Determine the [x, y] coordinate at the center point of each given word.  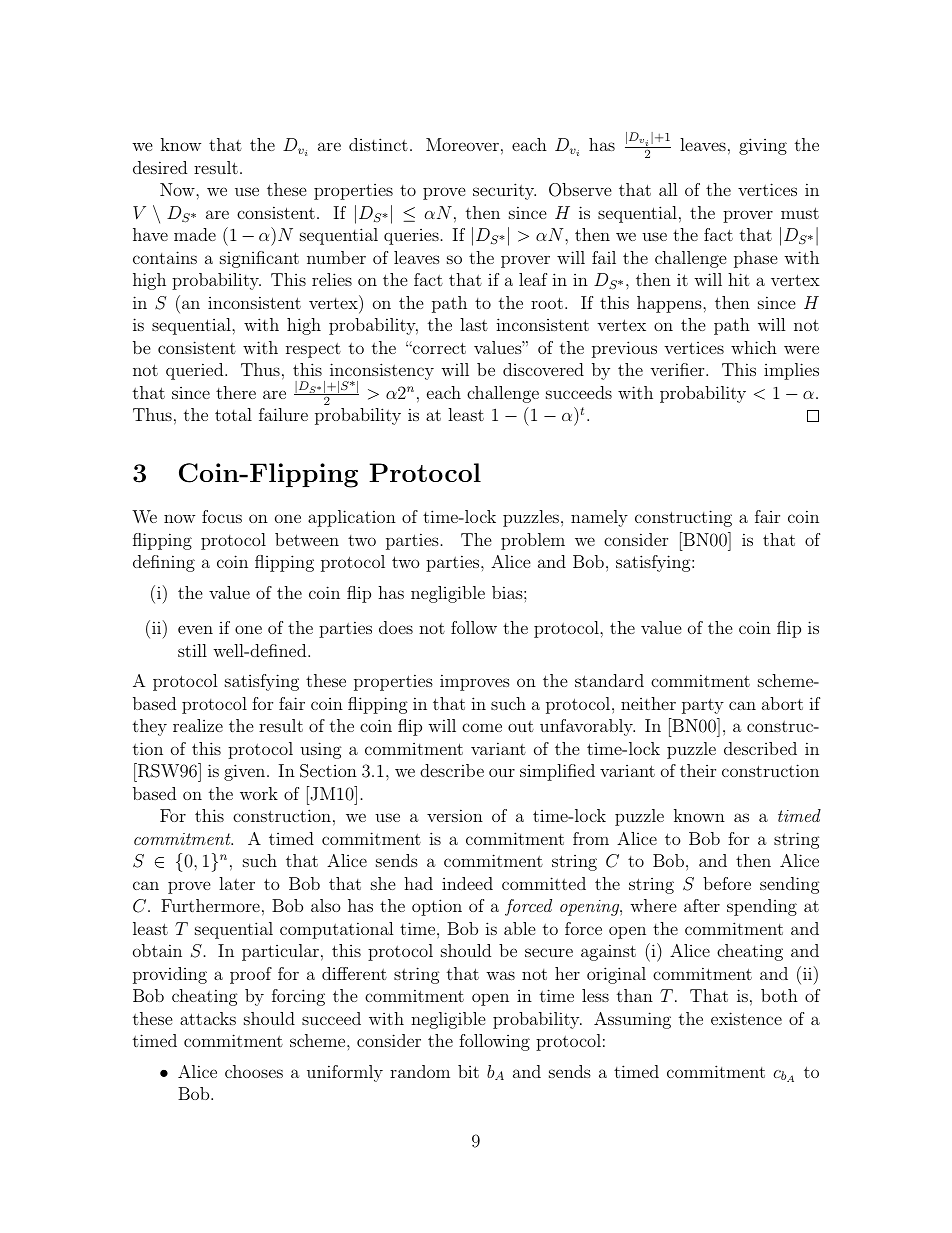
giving [763, 146]
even [195, 629]
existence [746, 1018]
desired [160, 167]
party [703, 706]
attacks [208, 1018]
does [396, 627]
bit [468, 1071]
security [504, 191]
